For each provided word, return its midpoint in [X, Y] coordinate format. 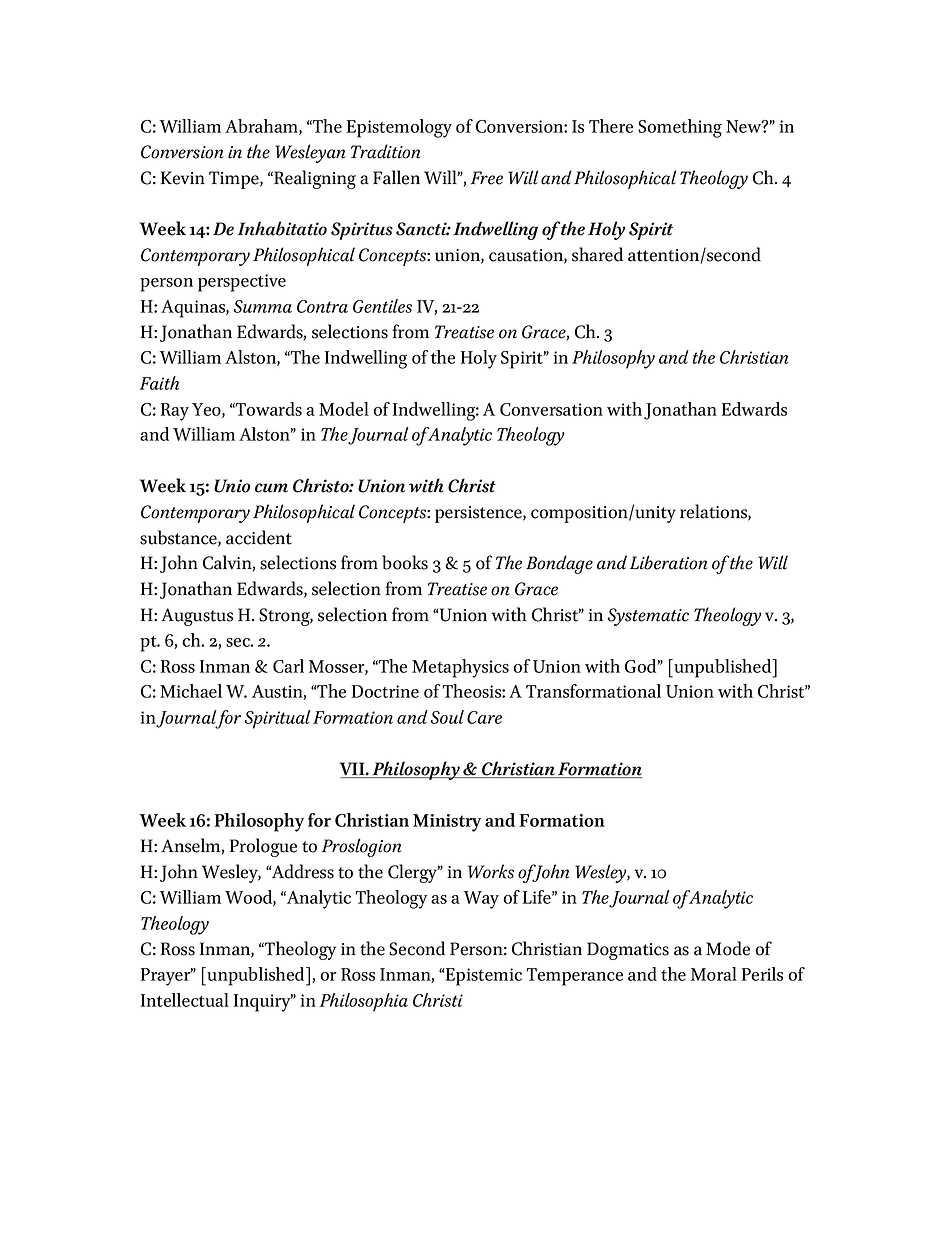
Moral [714, 974]
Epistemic [483, 977]
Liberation [669, 562]
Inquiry [263, 1003]
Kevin [183, 178]
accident [259, 537]
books [405, 562]
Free [487, 178]
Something [680, 128]
